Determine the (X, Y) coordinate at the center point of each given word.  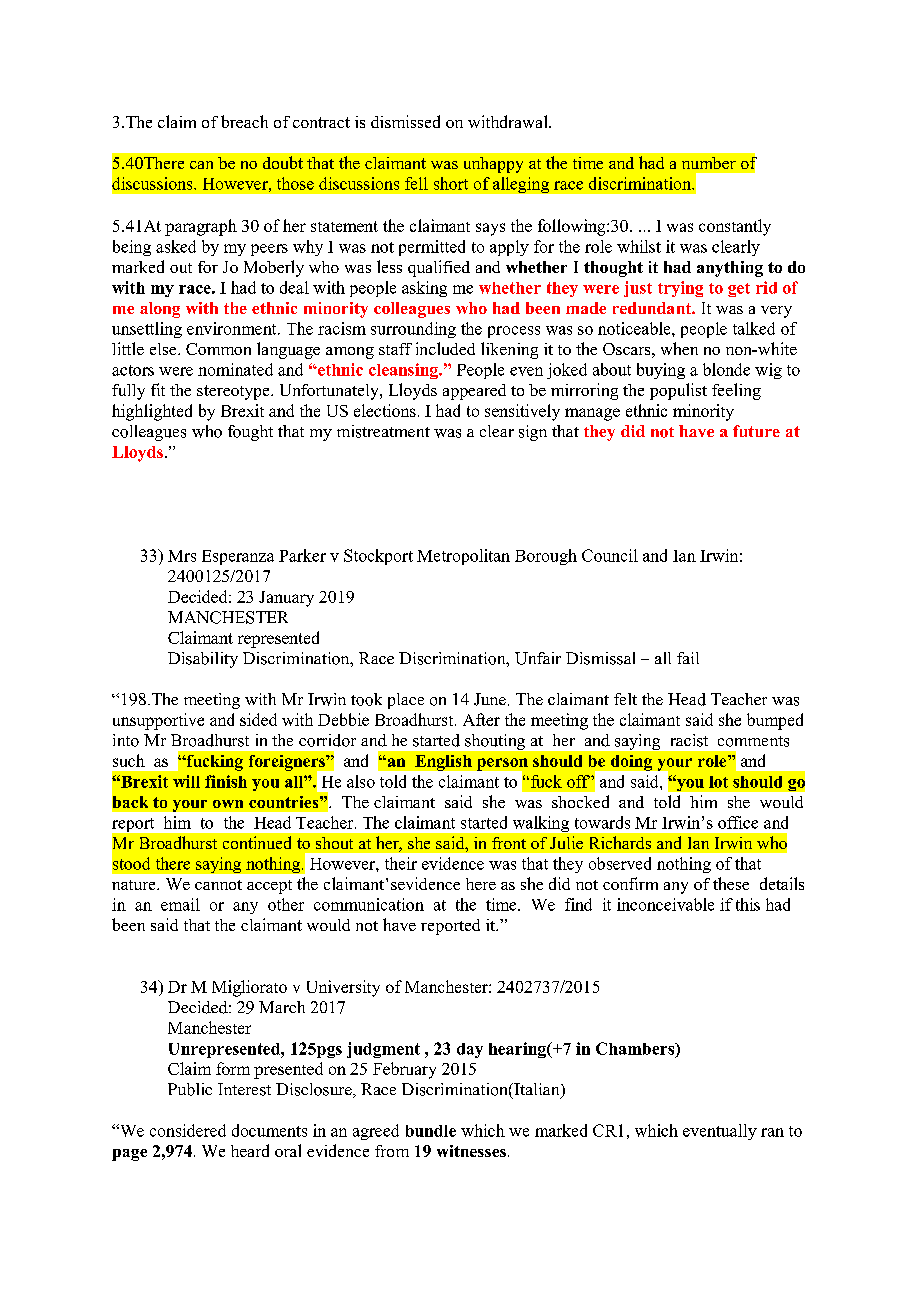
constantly (735, 227)
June (490, 699)
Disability (203, 660)
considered (188, 1130)
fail (688, 658)
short (451, 183)
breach (244, 121)
